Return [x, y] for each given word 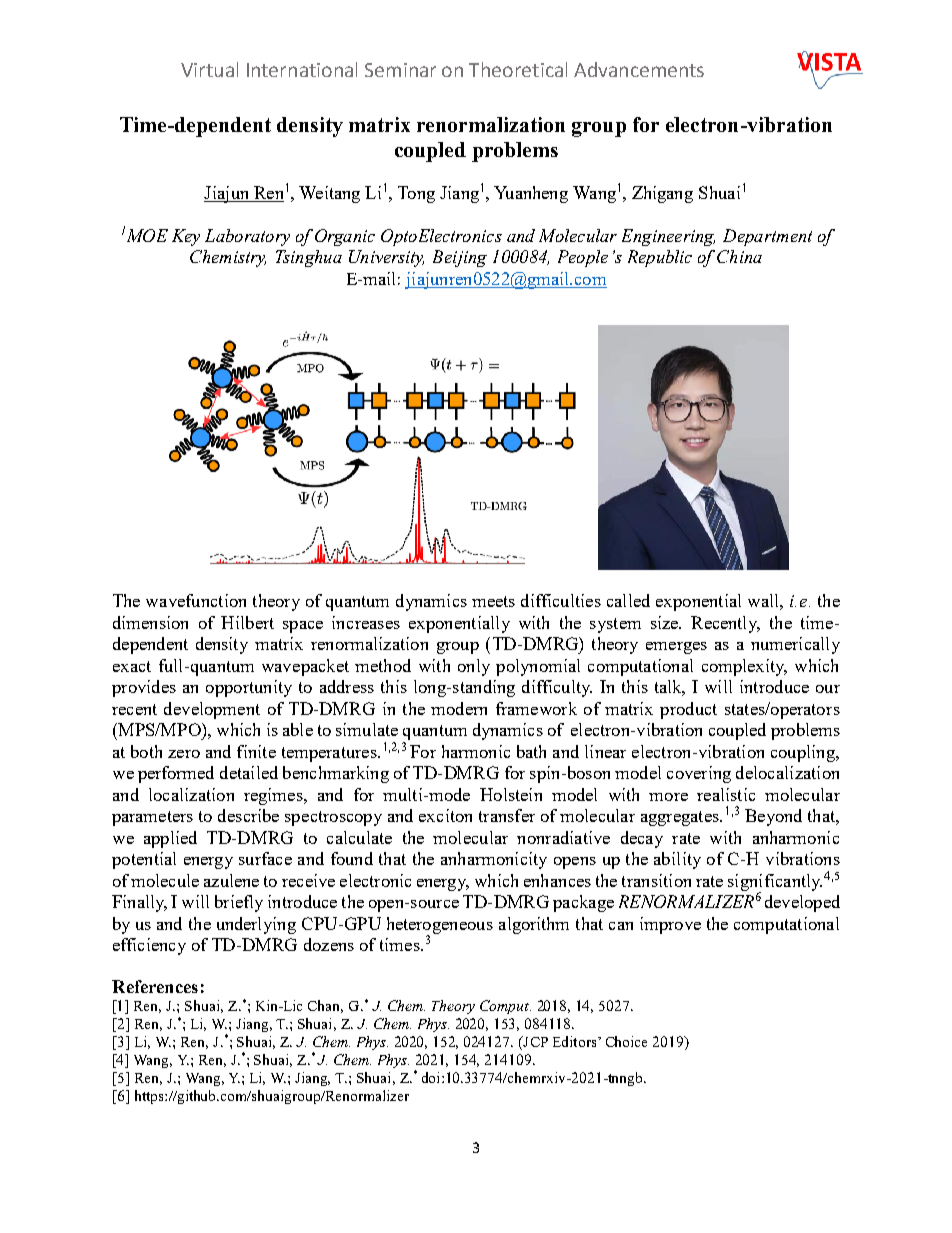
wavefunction [196, 600]
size [666, 622]
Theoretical [518, 69]
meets [493, 601]
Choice [626, 1041]
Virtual [209, 69]
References [155, 986]
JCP [534, 1043]
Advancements [639, 69]
